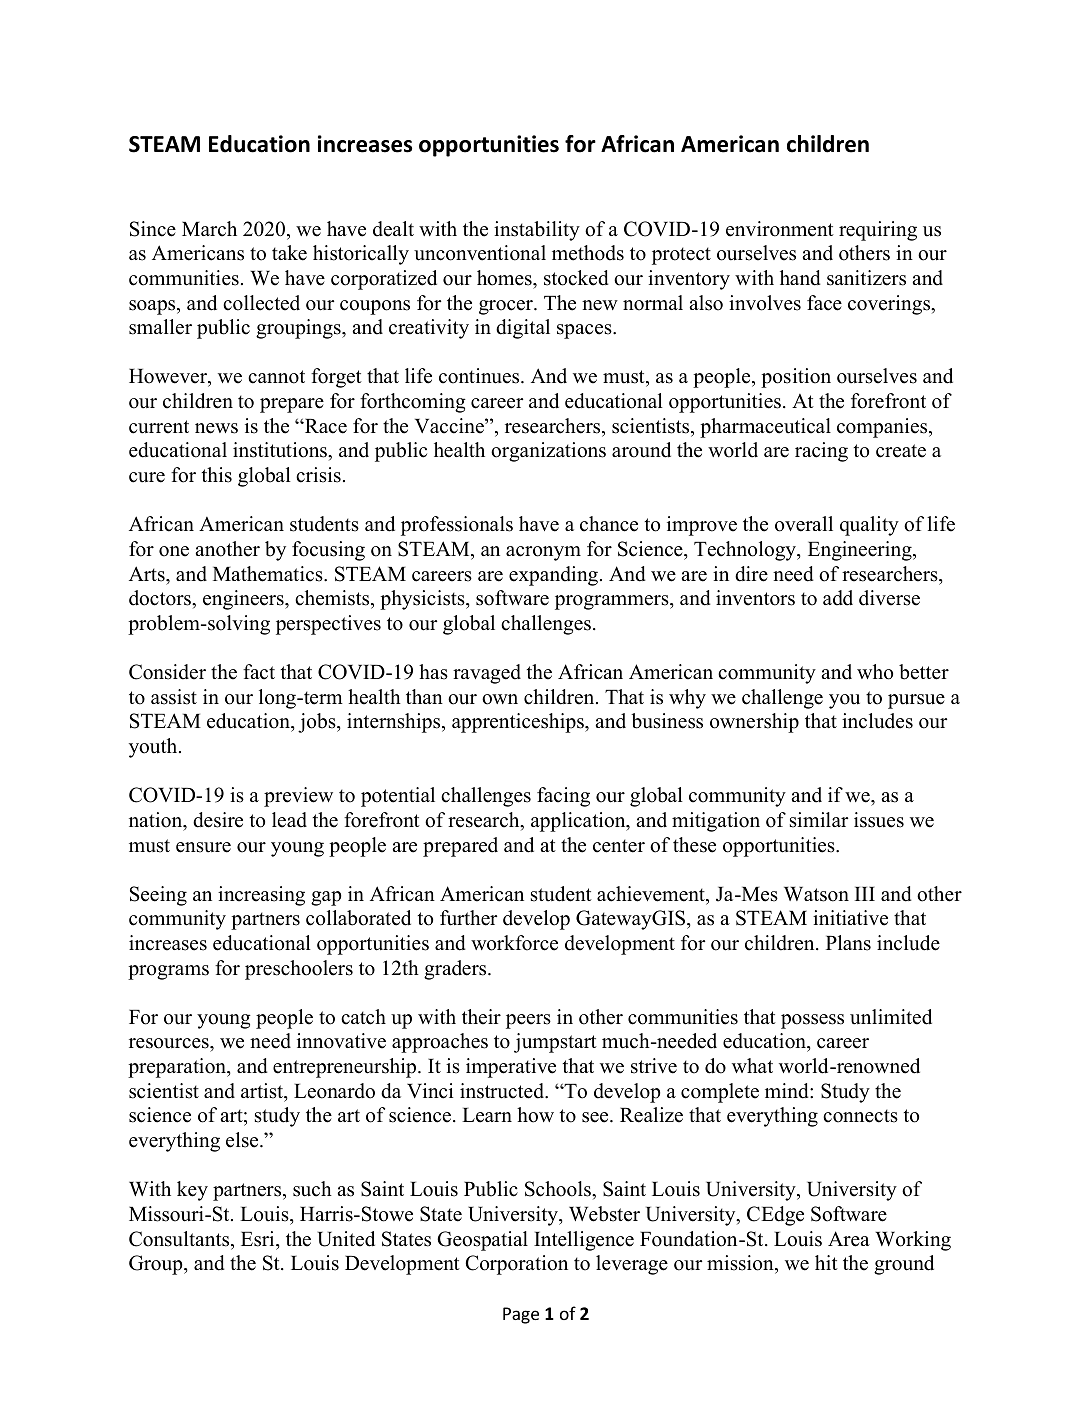 The image size is (1092, 1414). Describe the element at coordinates (819, 820) in the screenshot. I see `similar` at that location.
